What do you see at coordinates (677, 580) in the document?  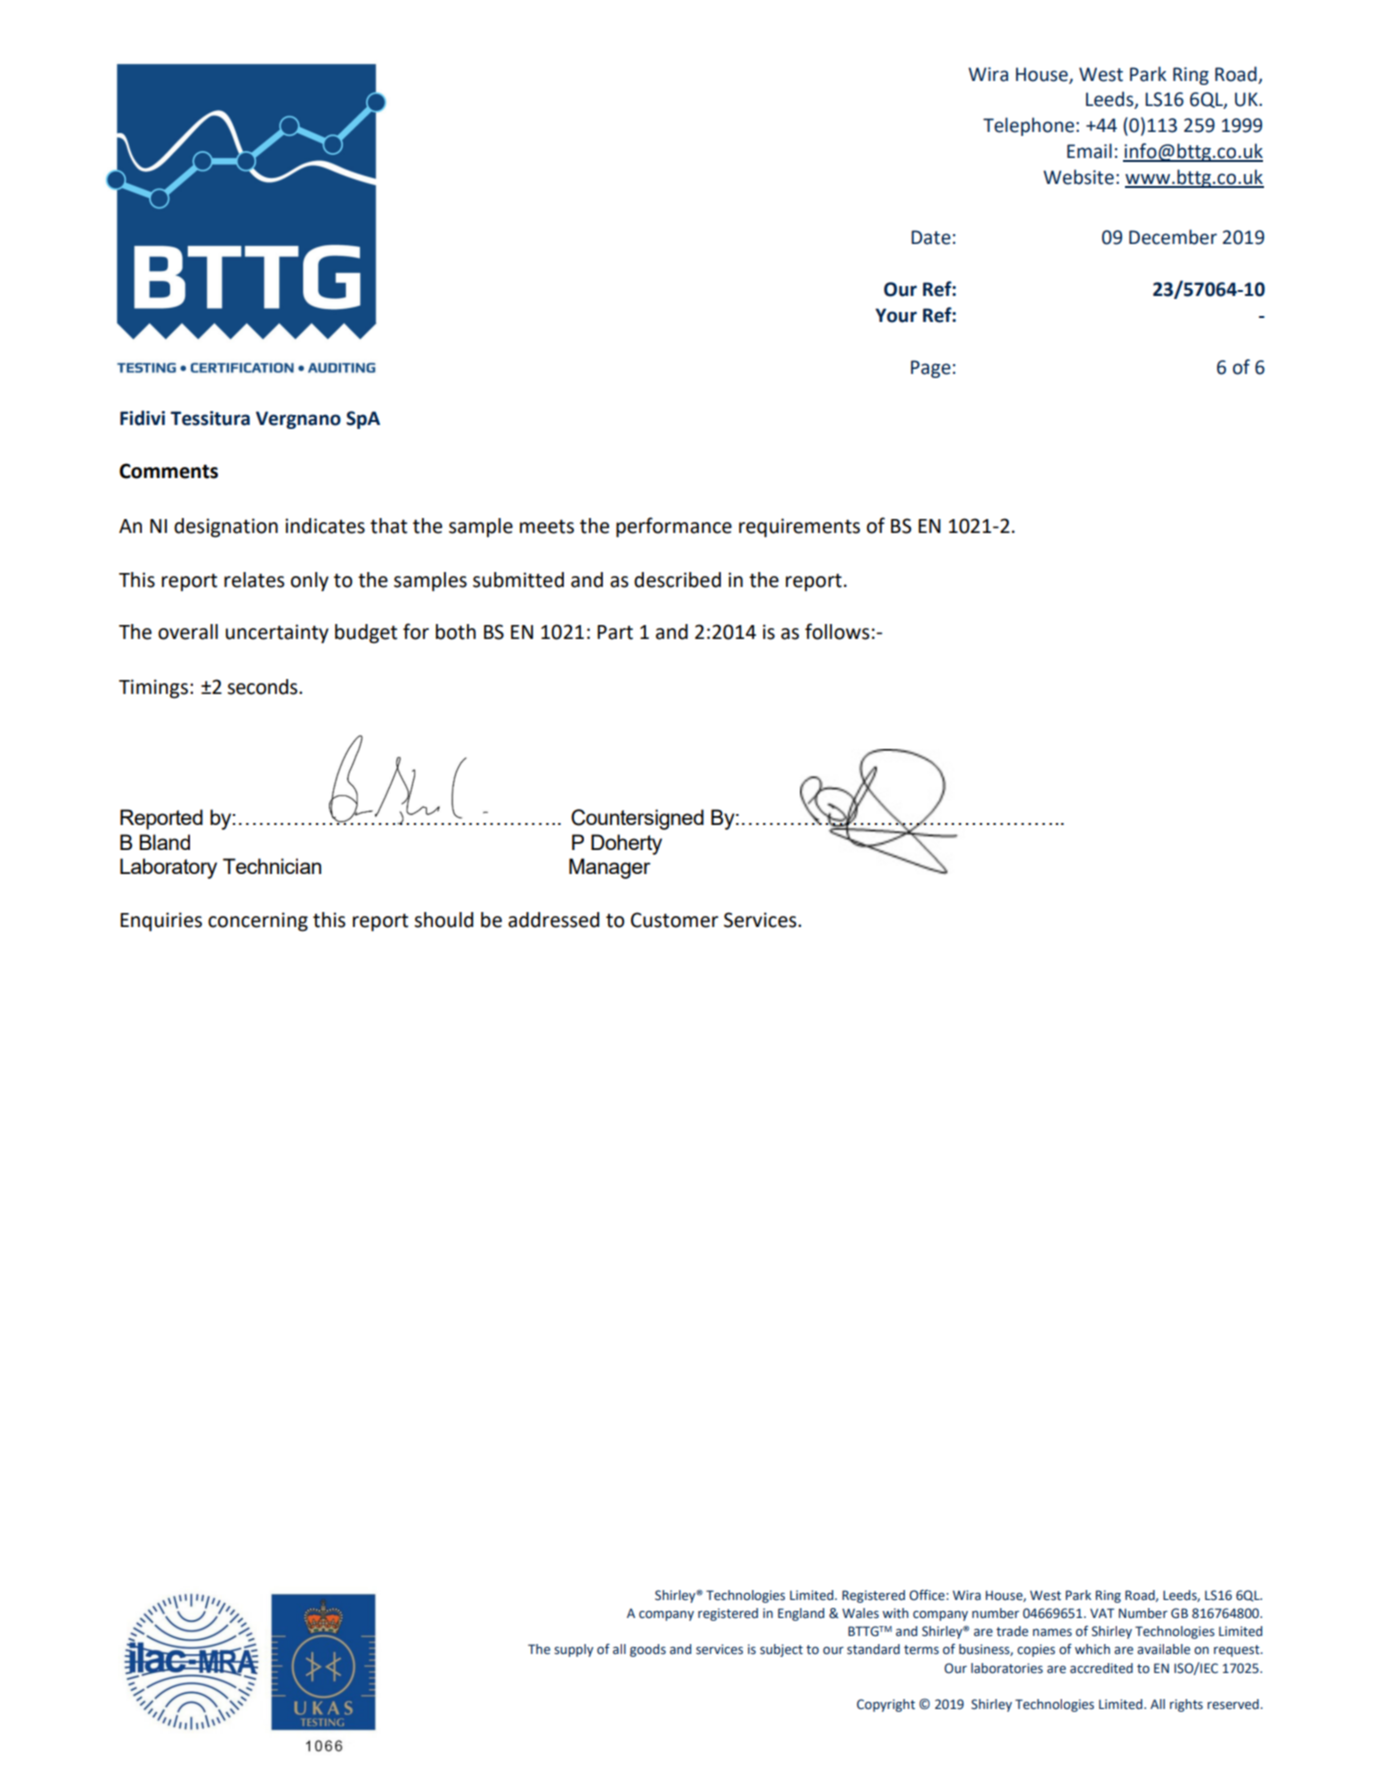 I see `described` at bounding box center [677, 580].
